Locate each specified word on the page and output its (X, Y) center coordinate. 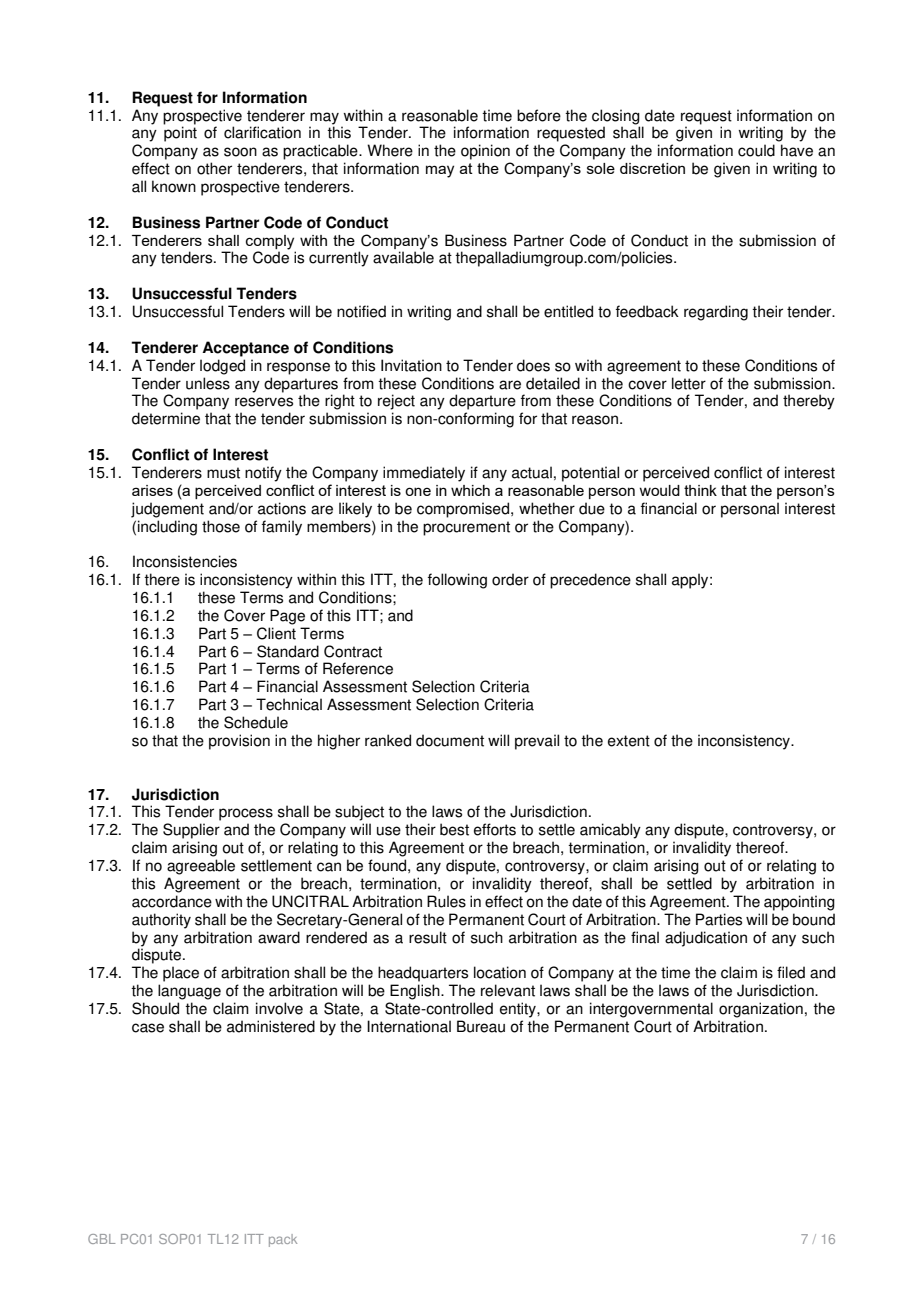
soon (240, 152)
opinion (485, 152)
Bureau (481, 1026)
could (756, 150)
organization (761, 1010)
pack (283, 1240)
